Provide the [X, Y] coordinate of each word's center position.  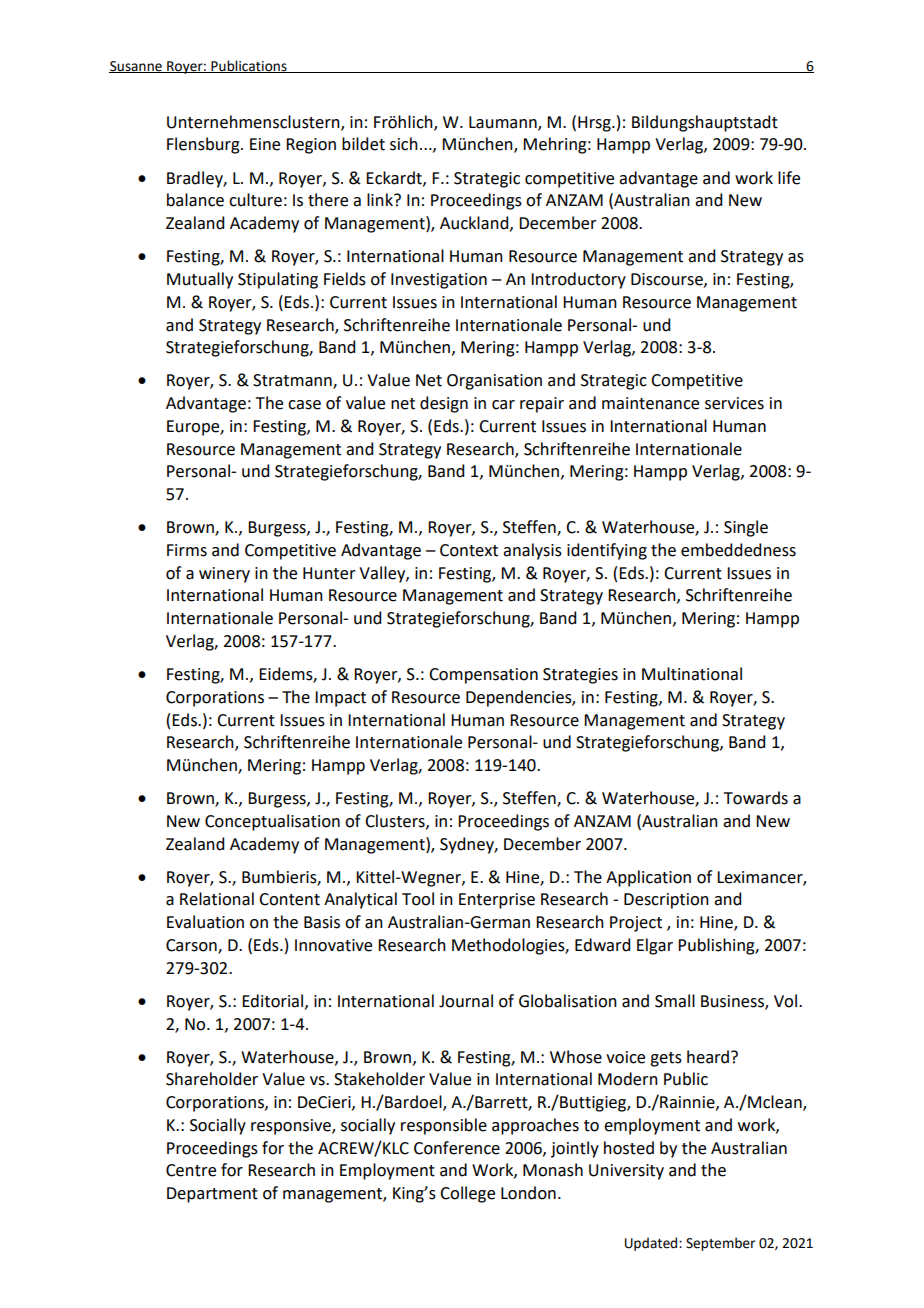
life [789, 178]
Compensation [483, 676]
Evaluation [205, 922]
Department [212, 1195]
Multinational [692, 674]
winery [224, 575]
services [734, 403]
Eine [265, 144]
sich [404, 144]
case [304, 405]
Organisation [494, 382]
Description [666, 901]
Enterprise [497, 901]
